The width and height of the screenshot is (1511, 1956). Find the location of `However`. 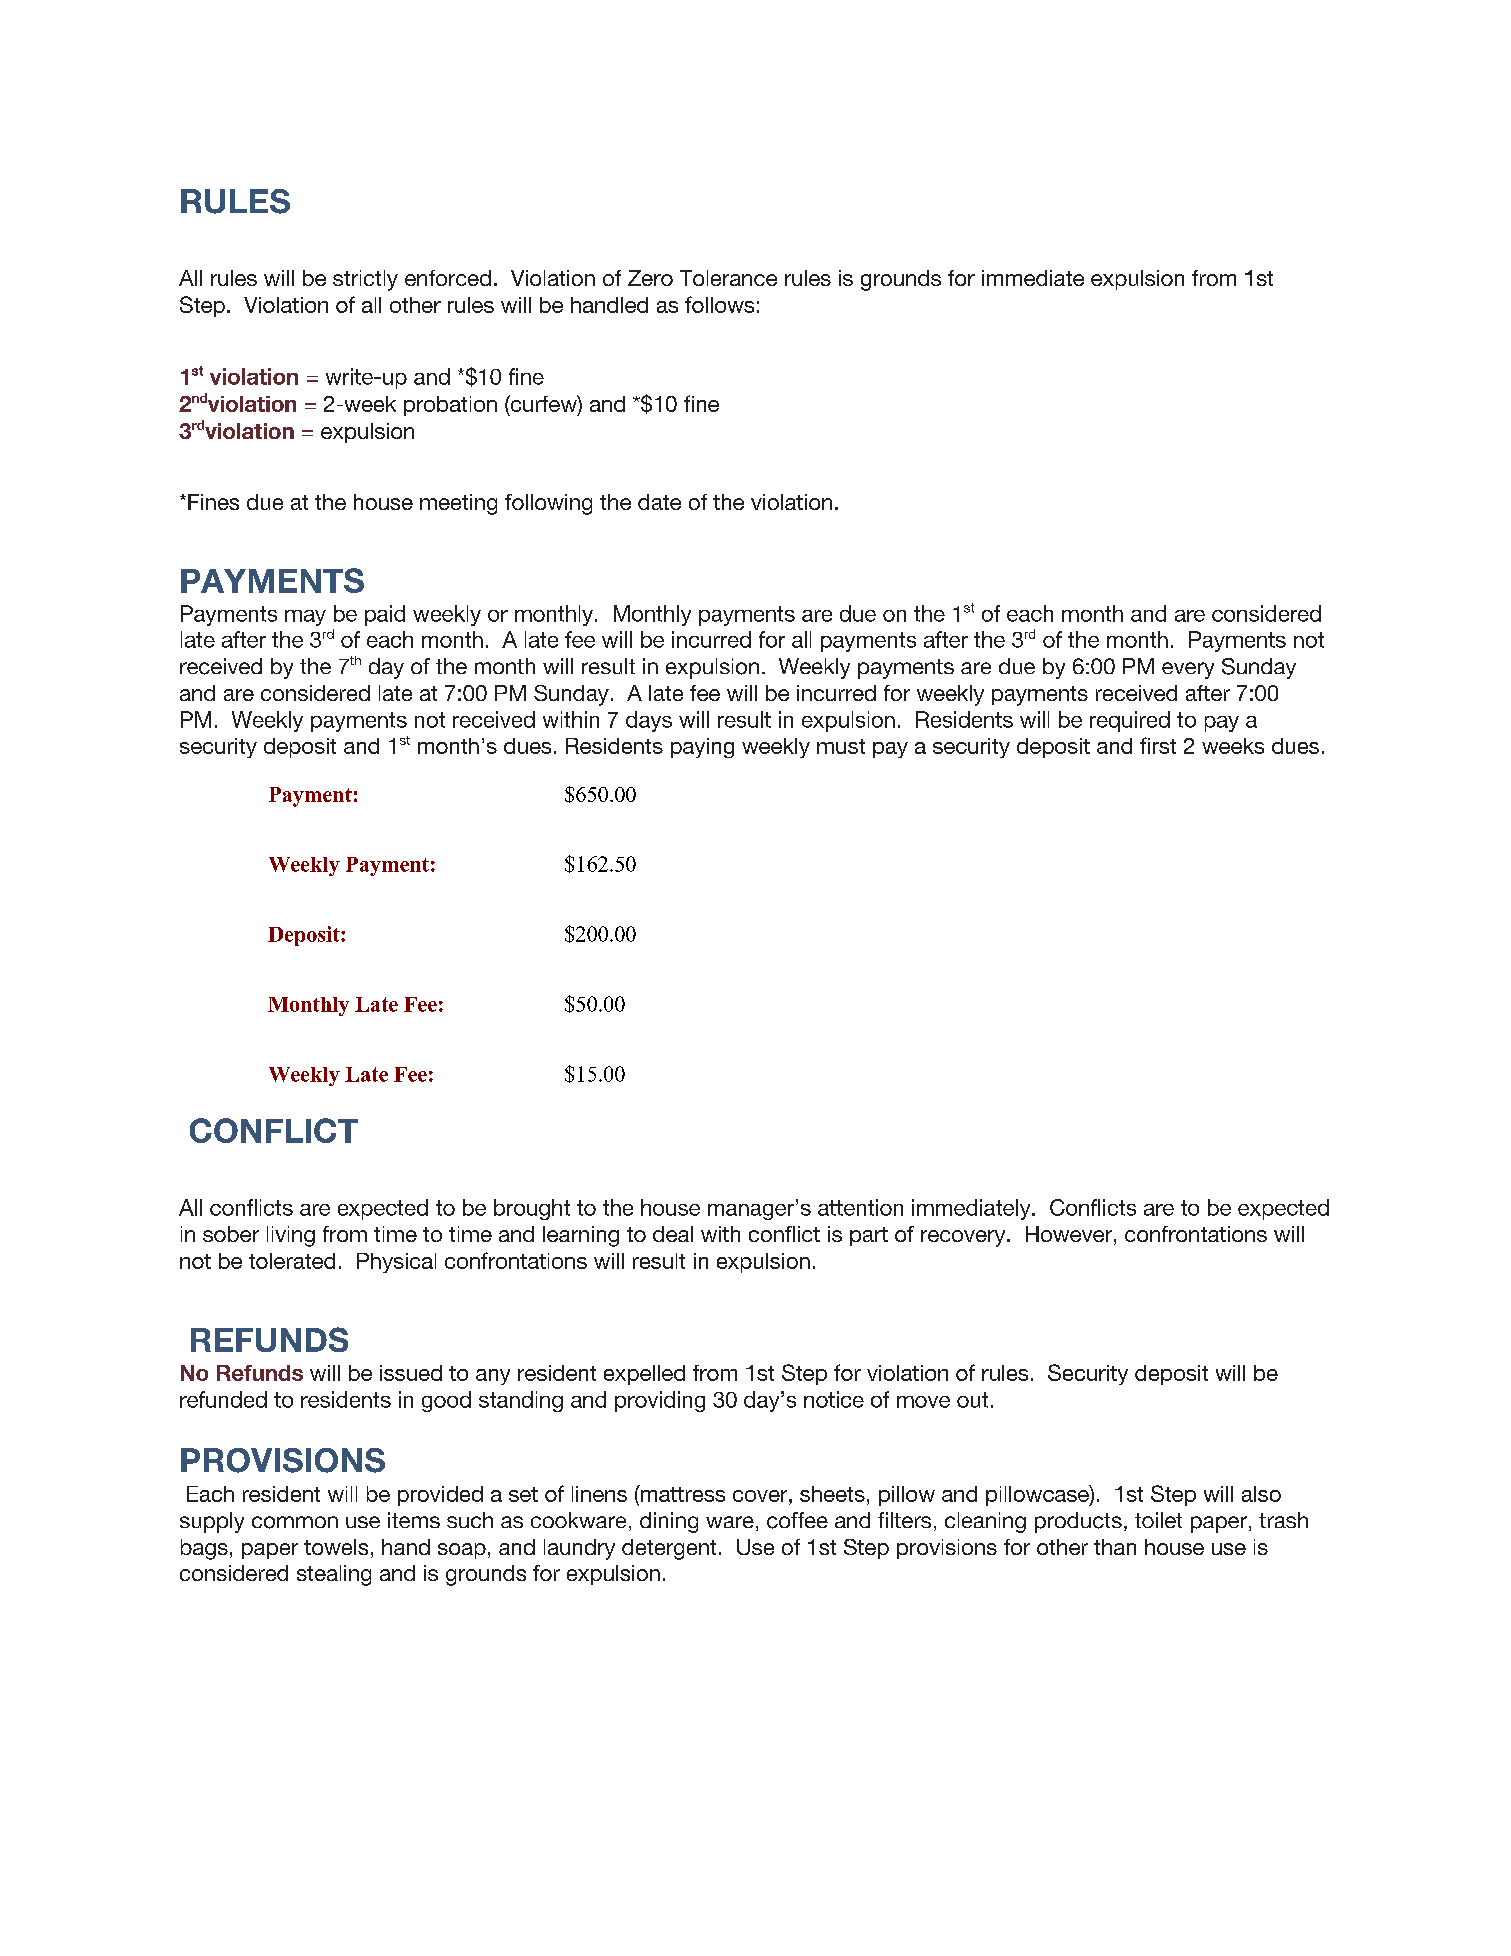

However is located at coordinates (1069, 1234).
